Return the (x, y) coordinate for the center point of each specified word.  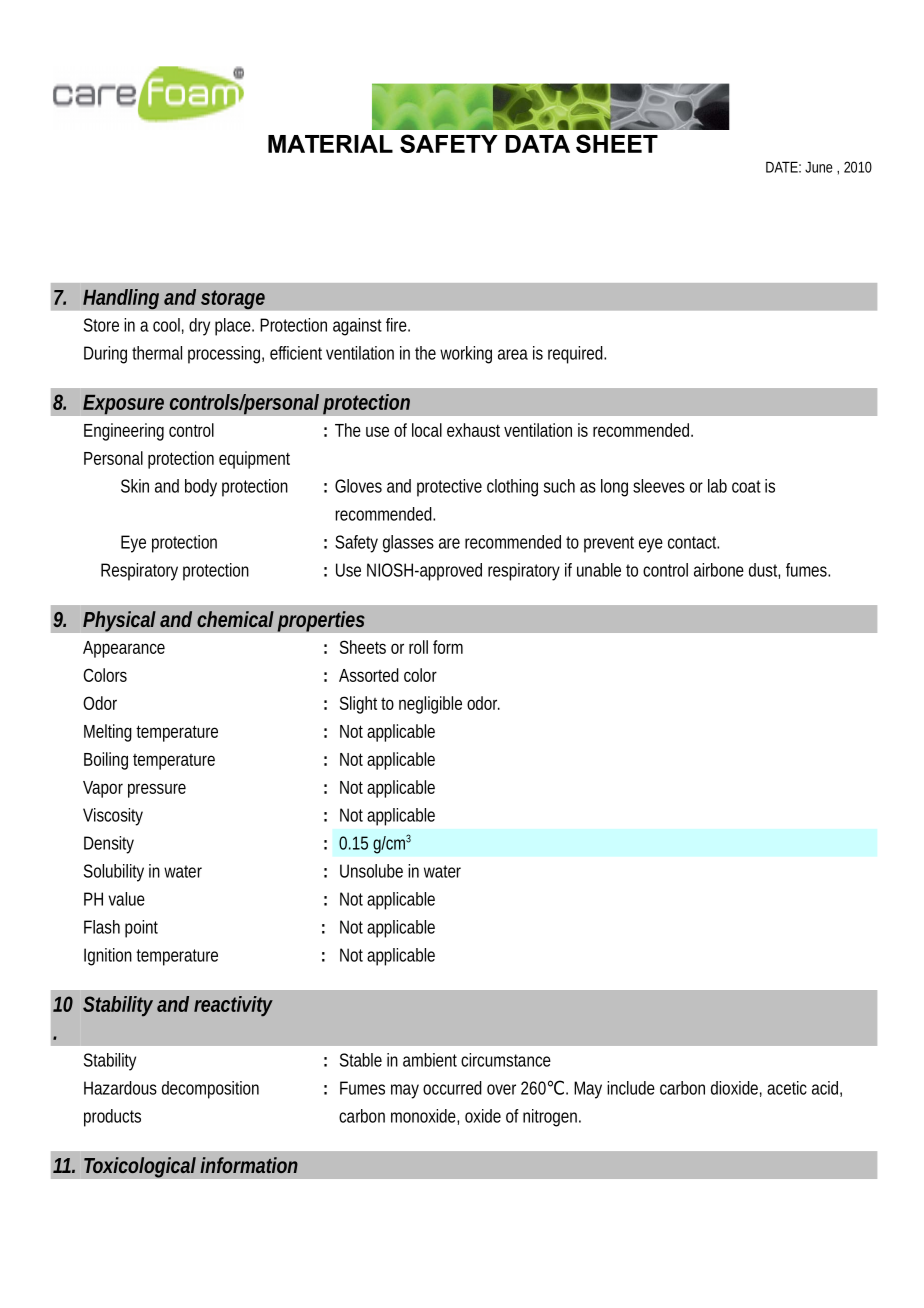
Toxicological (140, 1167)
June (818, 167)
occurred (452, 1088)
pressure (157, 790)
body (201, 488)
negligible (430, 705)
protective (449, 488)
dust (764, 570)
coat (746, 486)
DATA (537, 144)
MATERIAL (330, 144)
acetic (787, 1088)
